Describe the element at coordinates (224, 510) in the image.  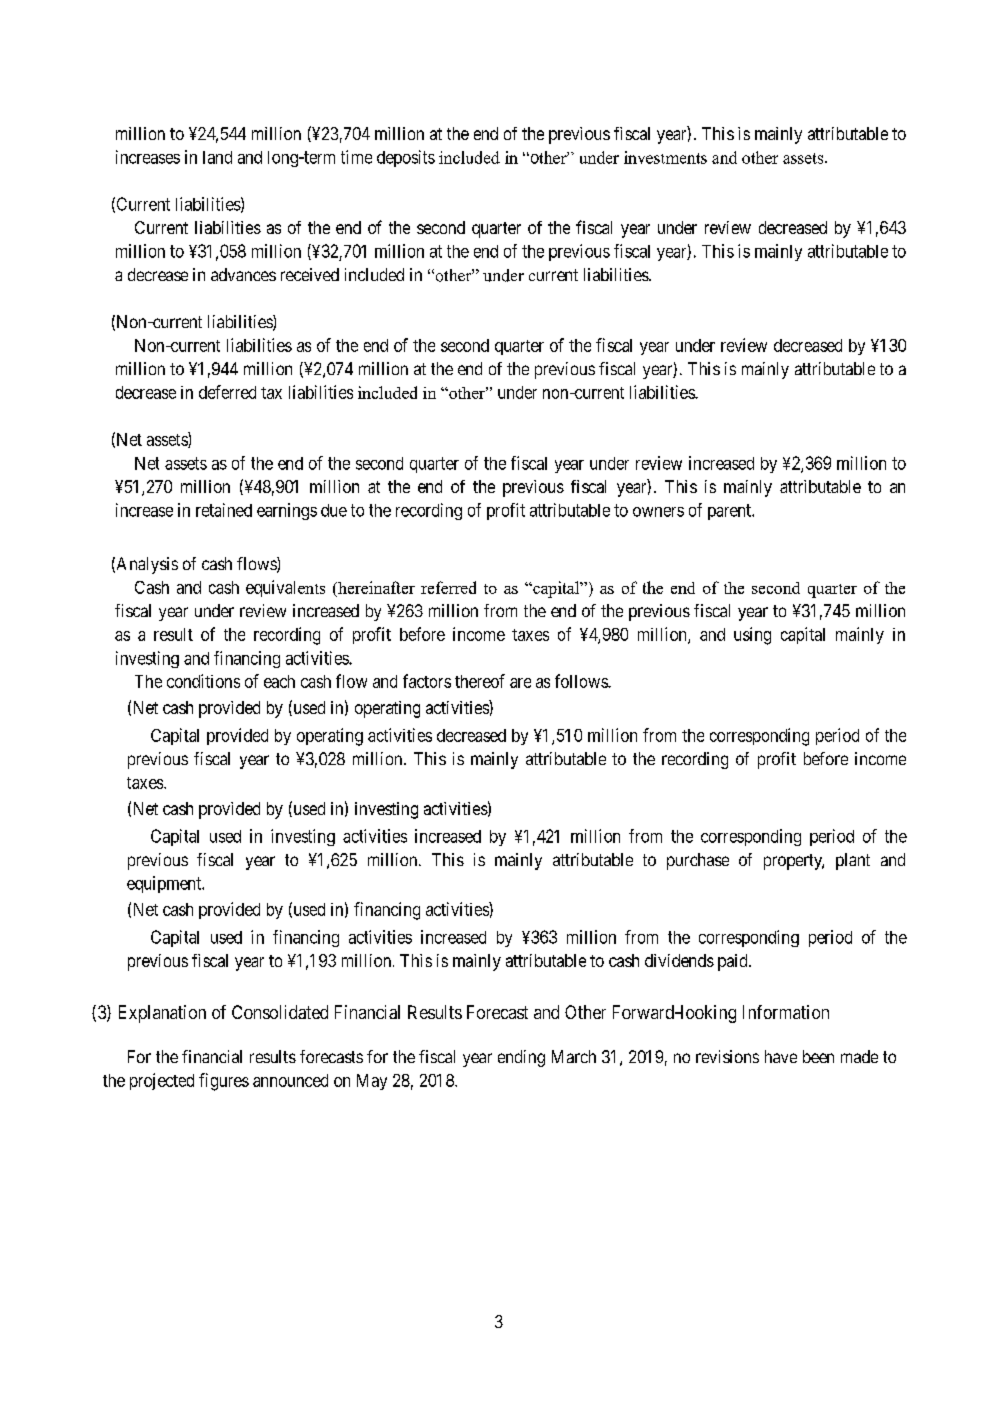
I see `retained` at that location.
